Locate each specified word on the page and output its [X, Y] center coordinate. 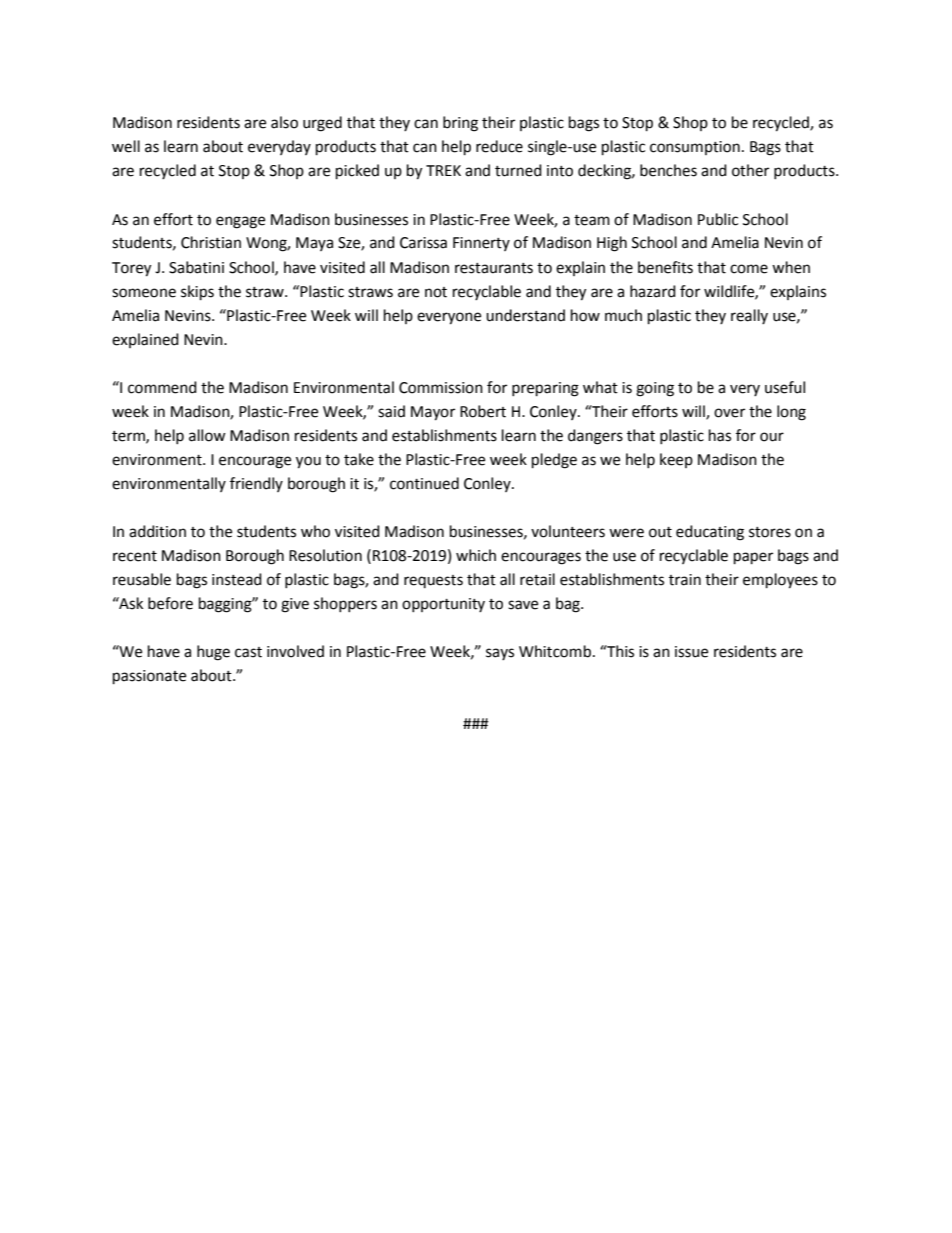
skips [197, 293]
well [126, 146]
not [436, 292]
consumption [695, 148]
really [749, 316]
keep [676, 460]
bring [460, 124]
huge [213, 653]
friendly [256, 484]
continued [424, 483]
